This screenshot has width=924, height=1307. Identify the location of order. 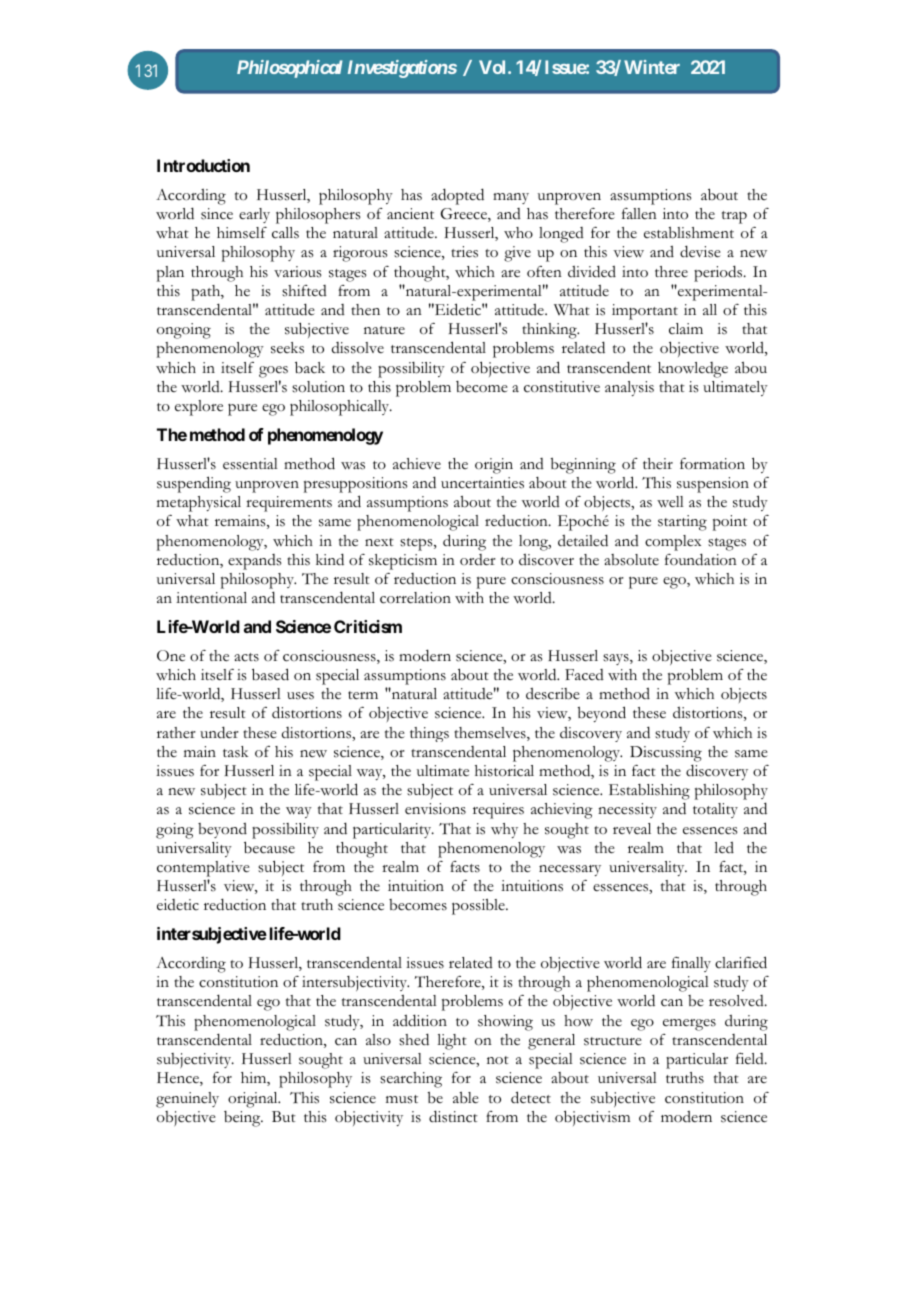
(478, 560).
